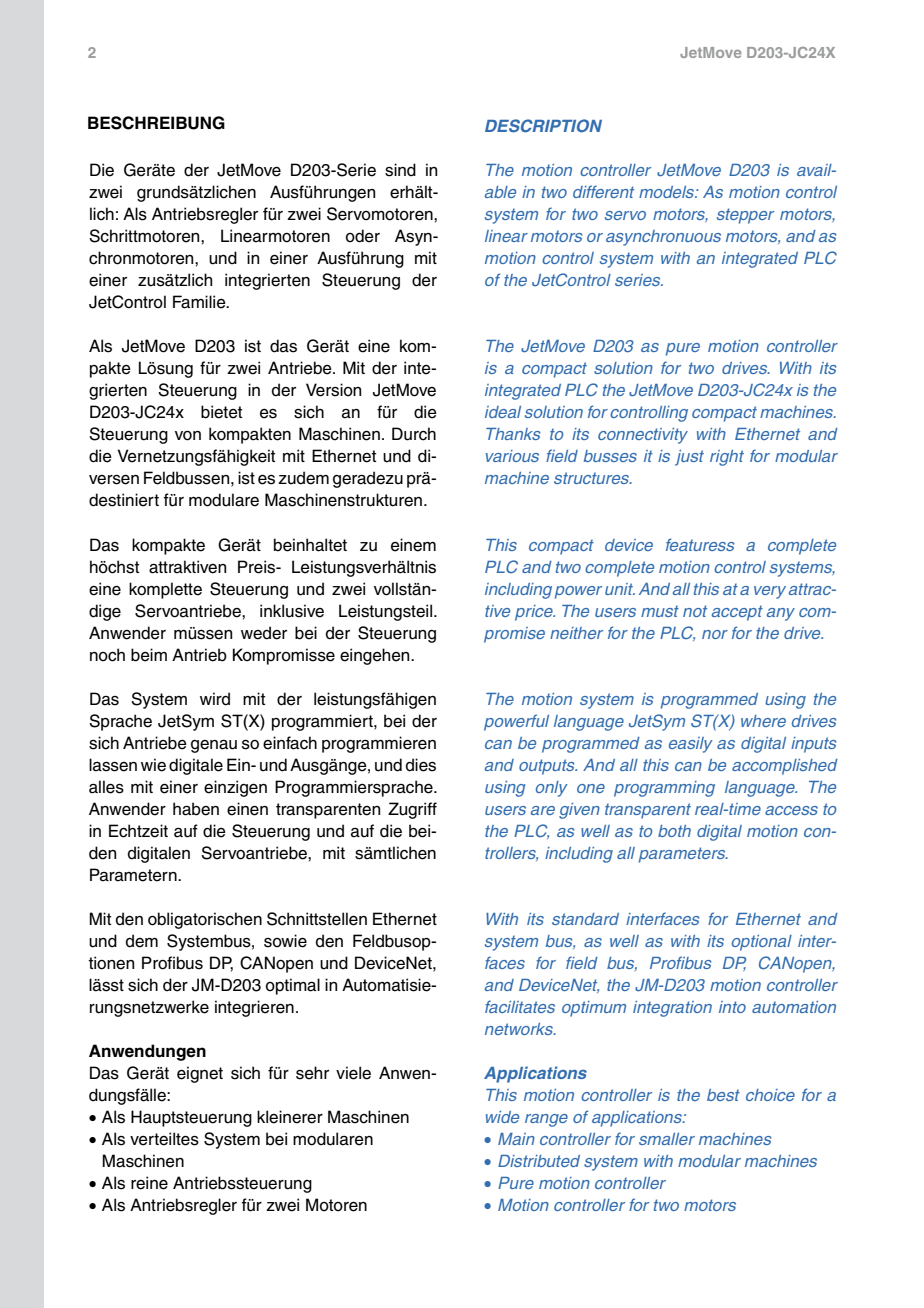  I want to click on access, so click(791, 810).
